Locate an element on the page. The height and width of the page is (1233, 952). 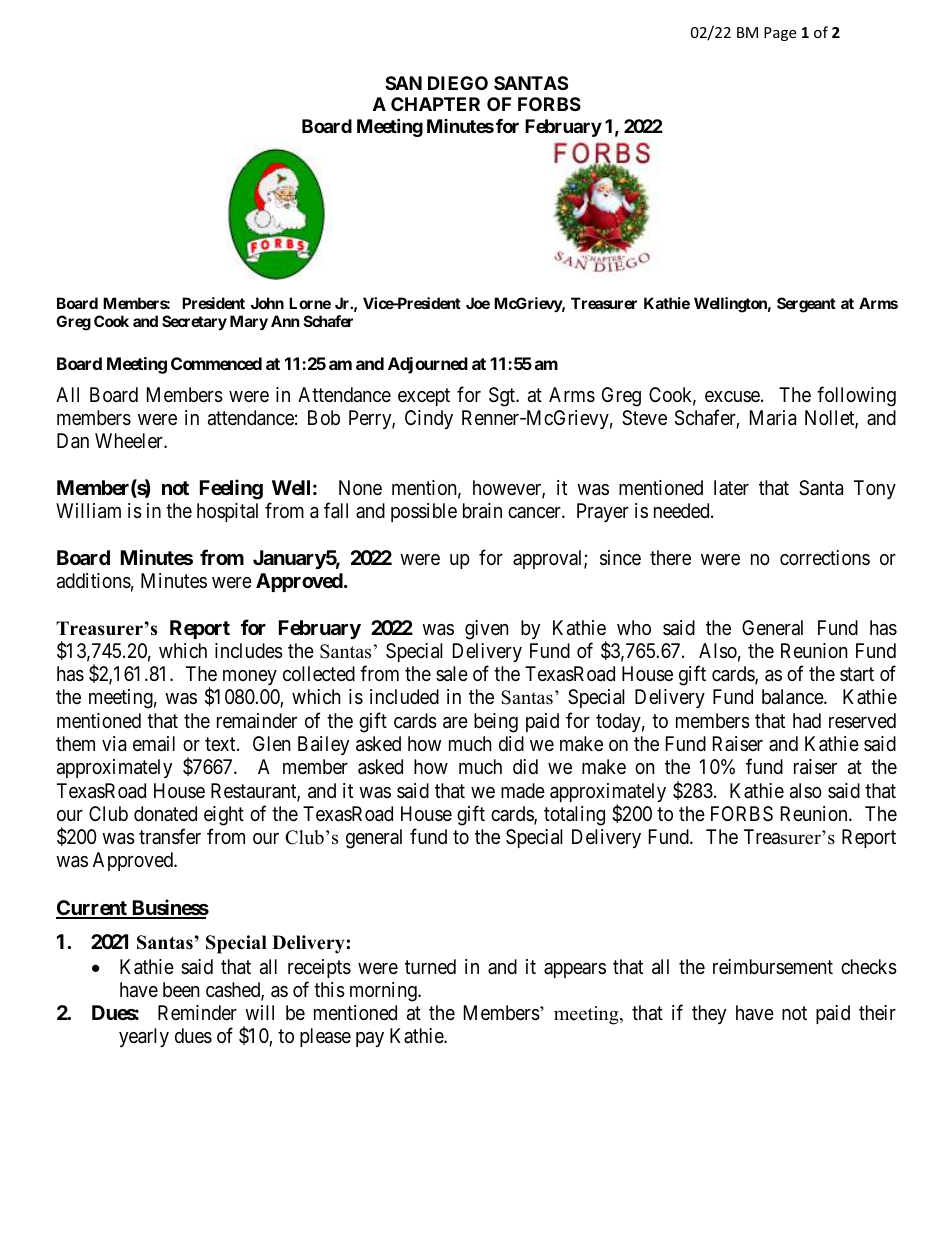
Page is located at coordinates (780, 34).
